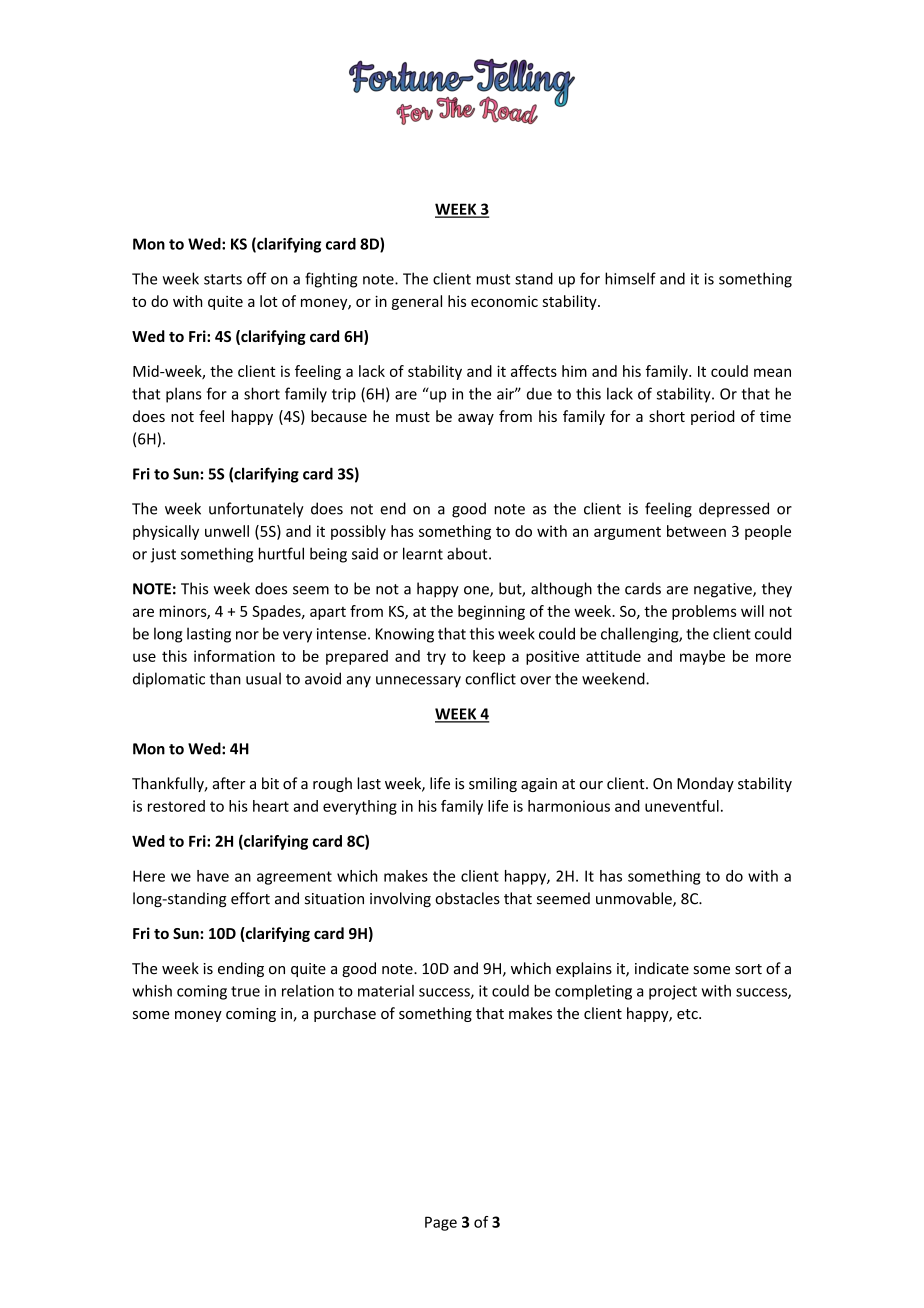 The image size is (924, 1308). I want to click on after, so click(229, 783).
